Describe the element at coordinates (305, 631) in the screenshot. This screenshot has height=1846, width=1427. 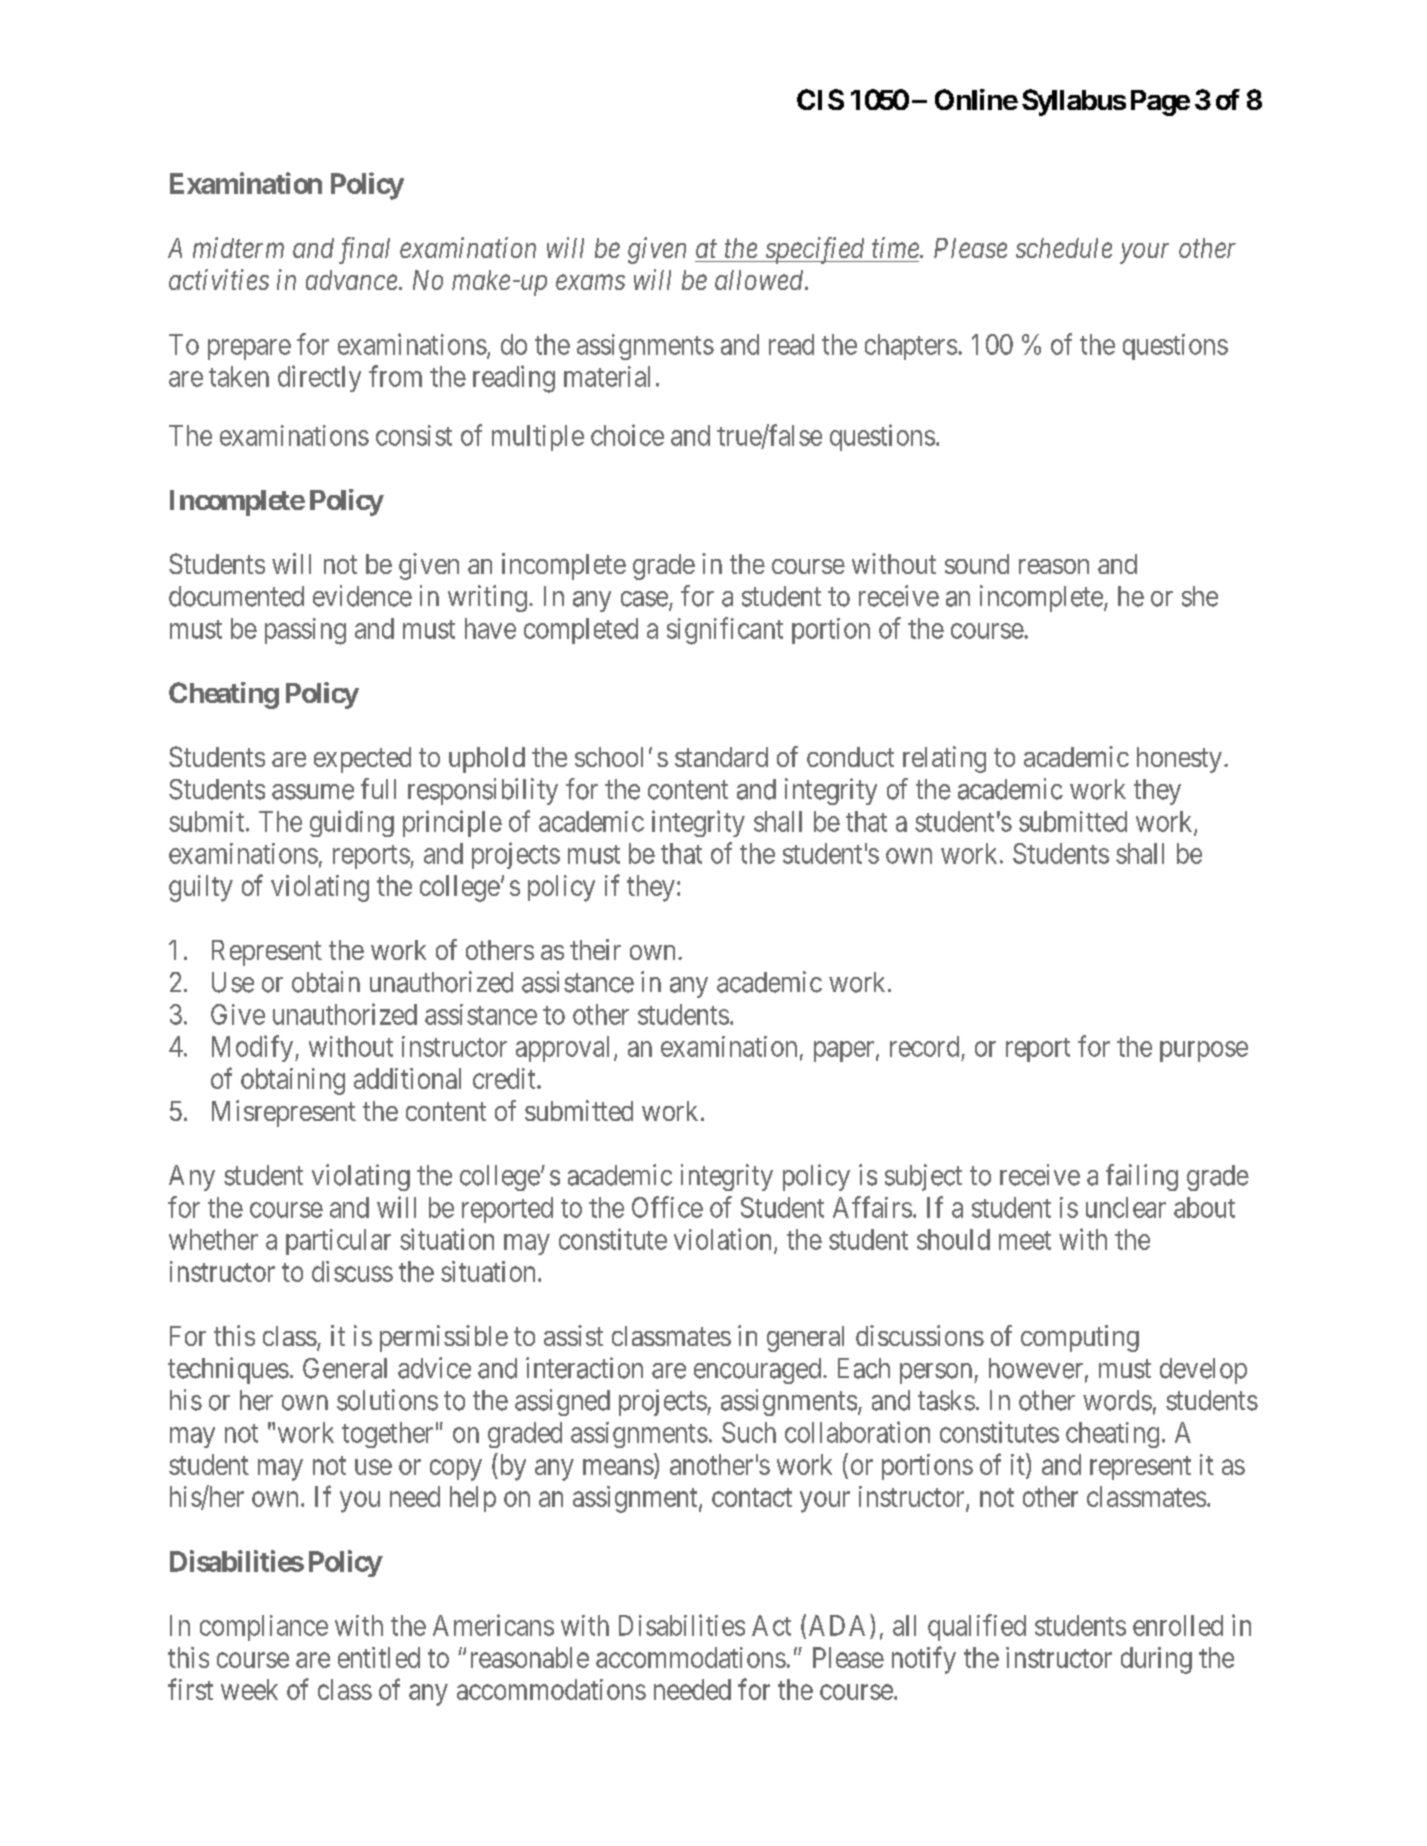
I see `passing` at that location.
